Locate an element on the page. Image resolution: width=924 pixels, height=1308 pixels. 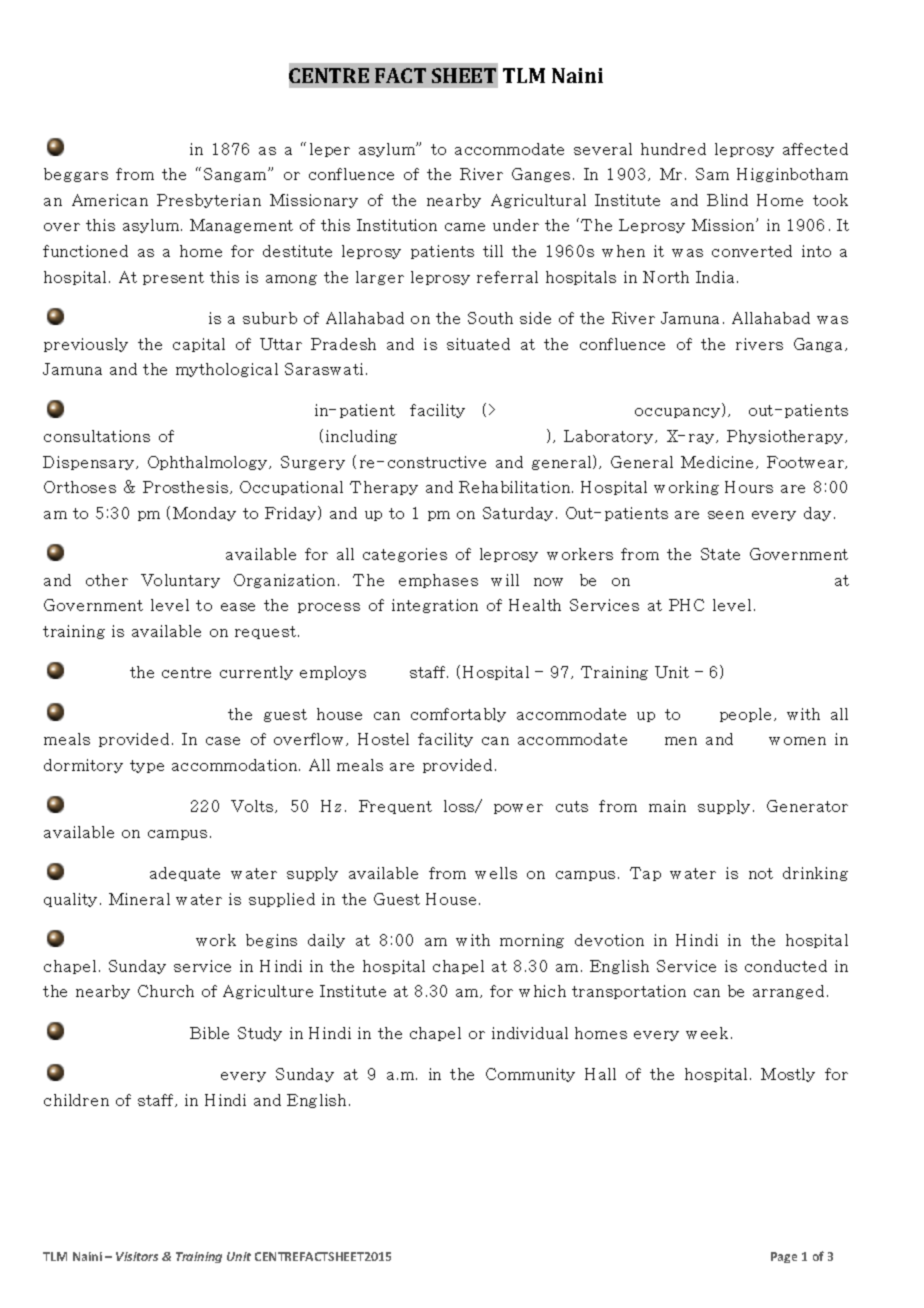
children is located at coordinates (76, 1100).
